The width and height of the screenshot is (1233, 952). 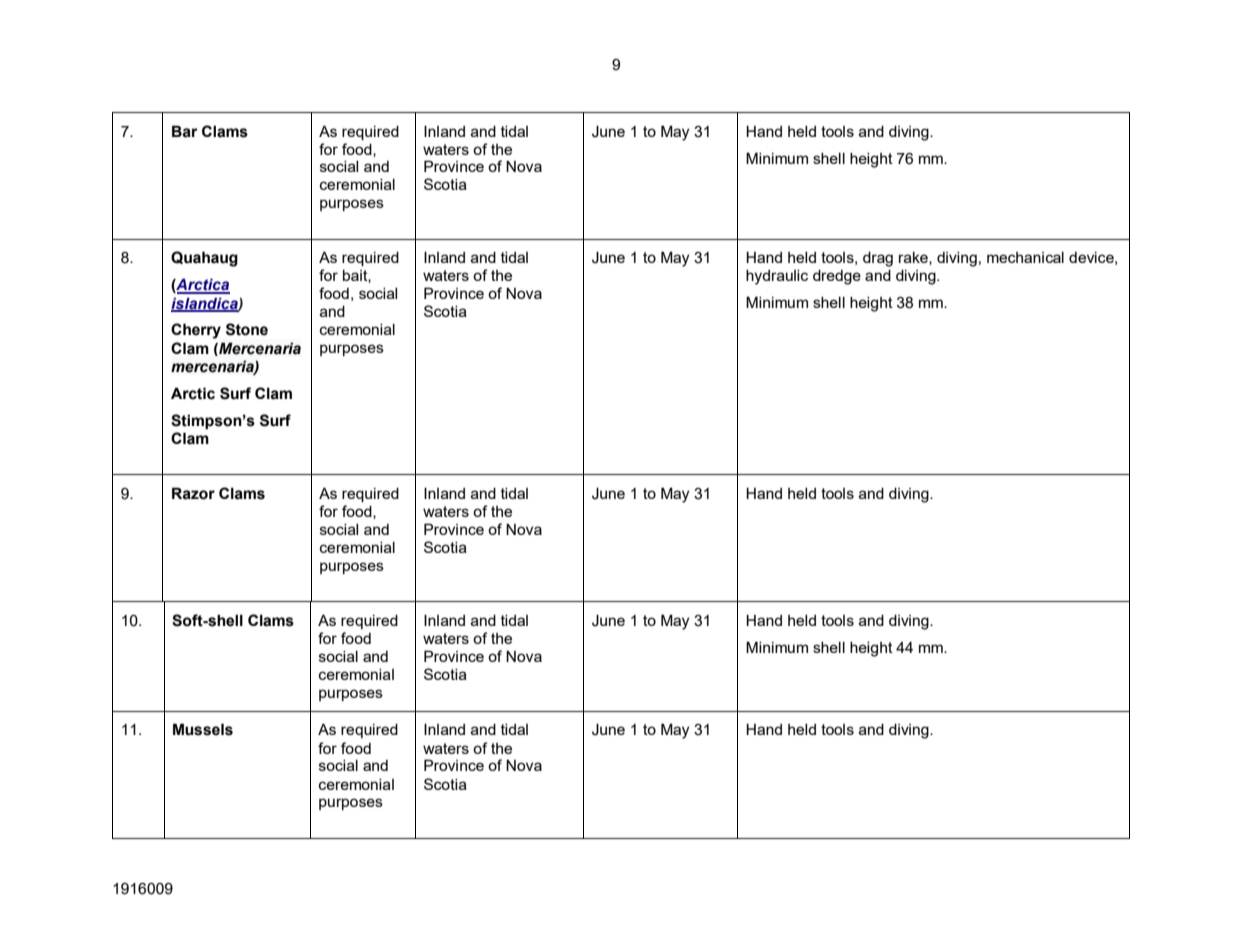 What do you see at coordinates (914, 258) in the screenshot?
I see `rake` at bounding box center [914, 258].
